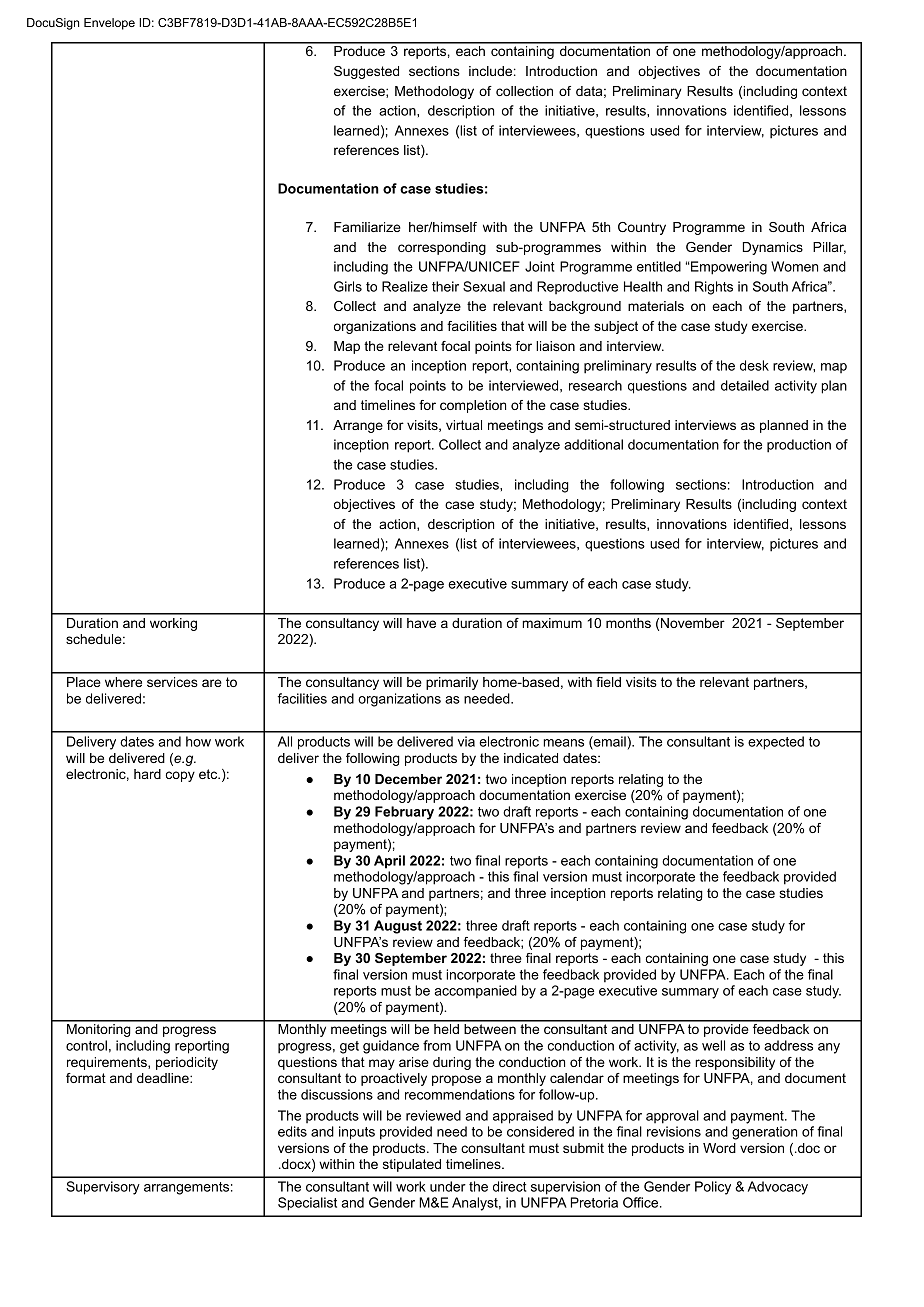 The height and width of the image is (1307, 924). Describe the element at coordinates (608, 682) in the image. I see `field` at that location.
